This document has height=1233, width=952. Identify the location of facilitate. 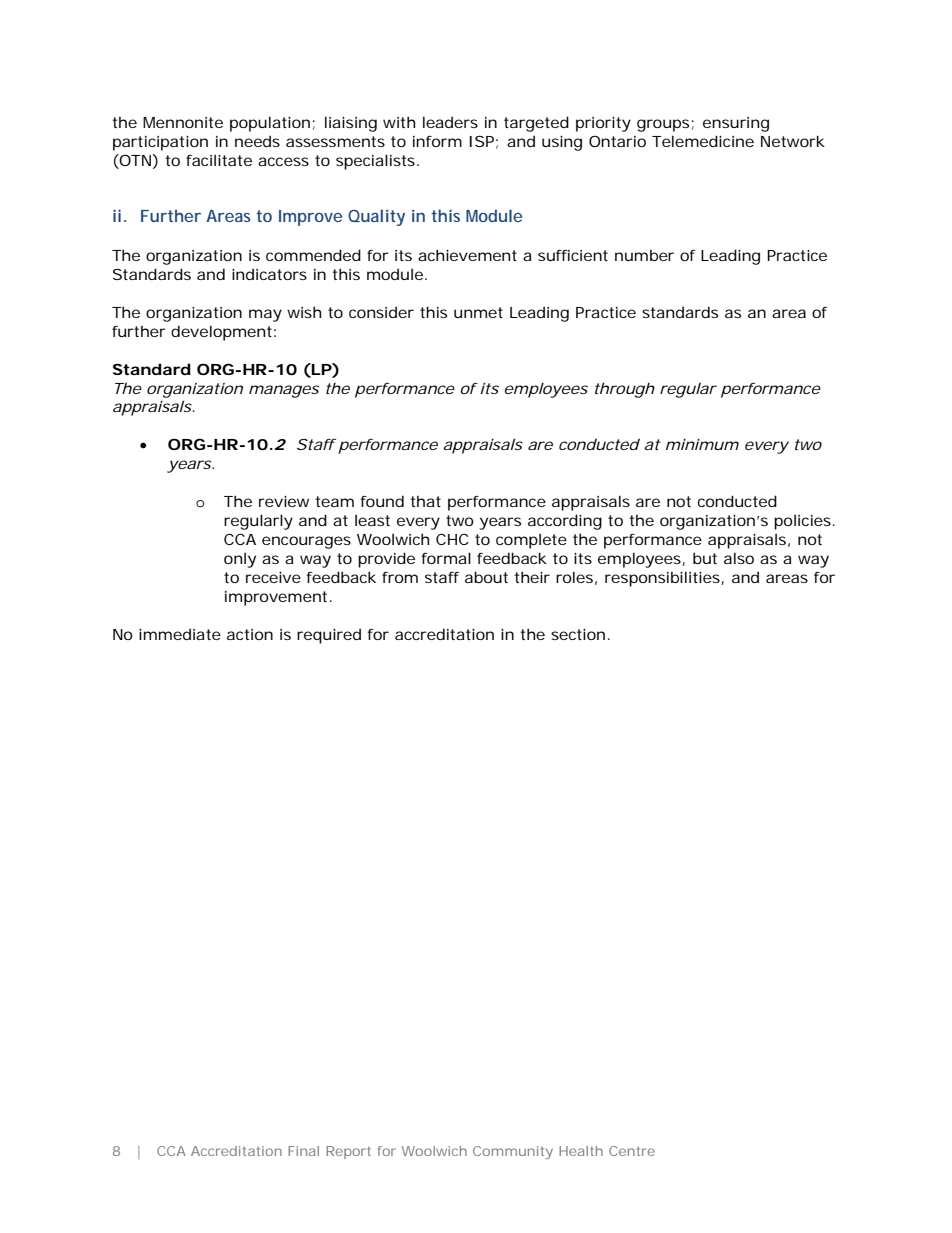
(219, 160).
